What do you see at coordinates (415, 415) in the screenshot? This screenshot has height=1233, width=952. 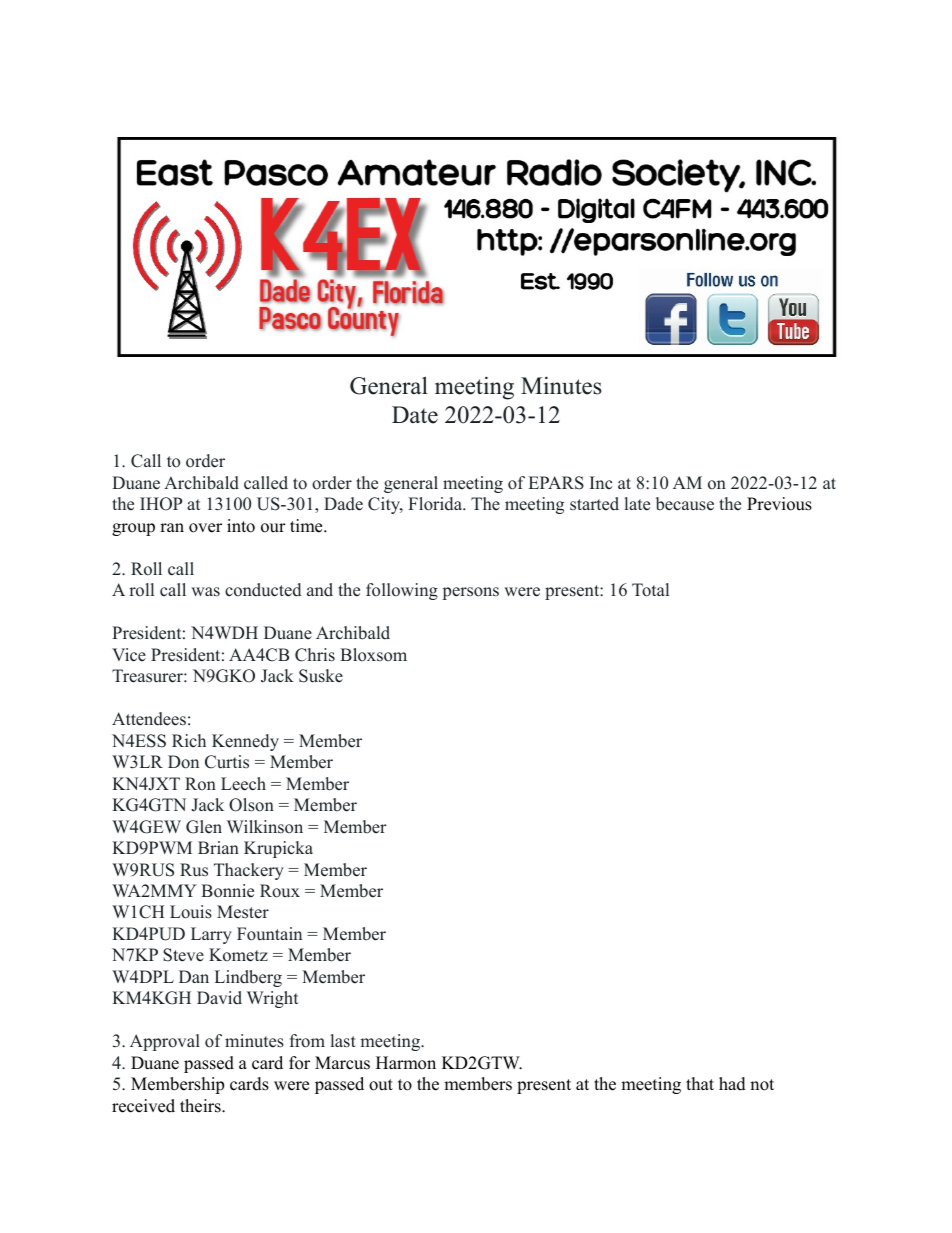 I see `Date` at bounding box center [415, 415].
